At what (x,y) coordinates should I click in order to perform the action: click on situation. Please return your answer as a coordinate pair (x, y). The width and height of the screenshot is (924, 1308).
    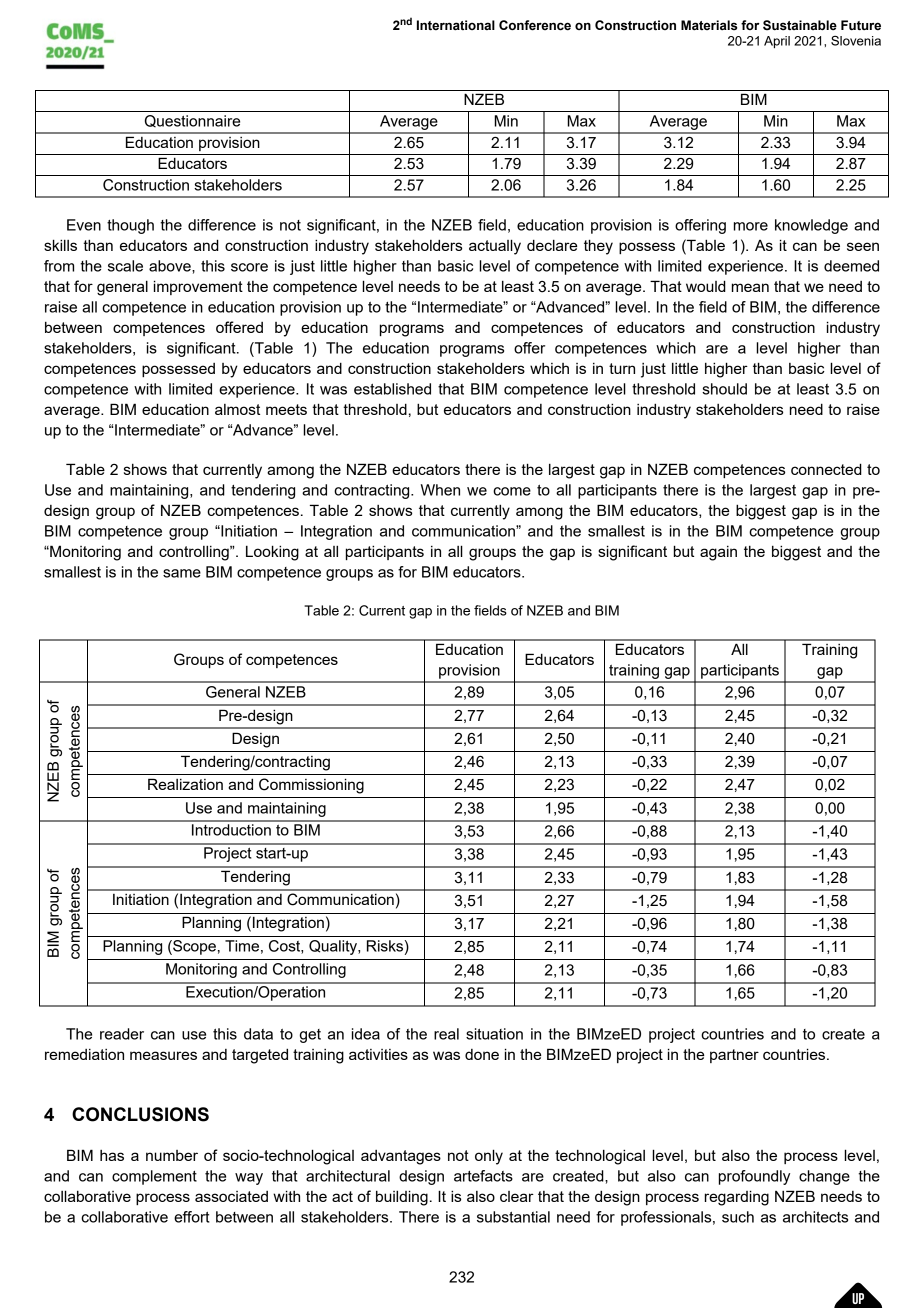
    Looking at the image, I should click on (494, 1034).
